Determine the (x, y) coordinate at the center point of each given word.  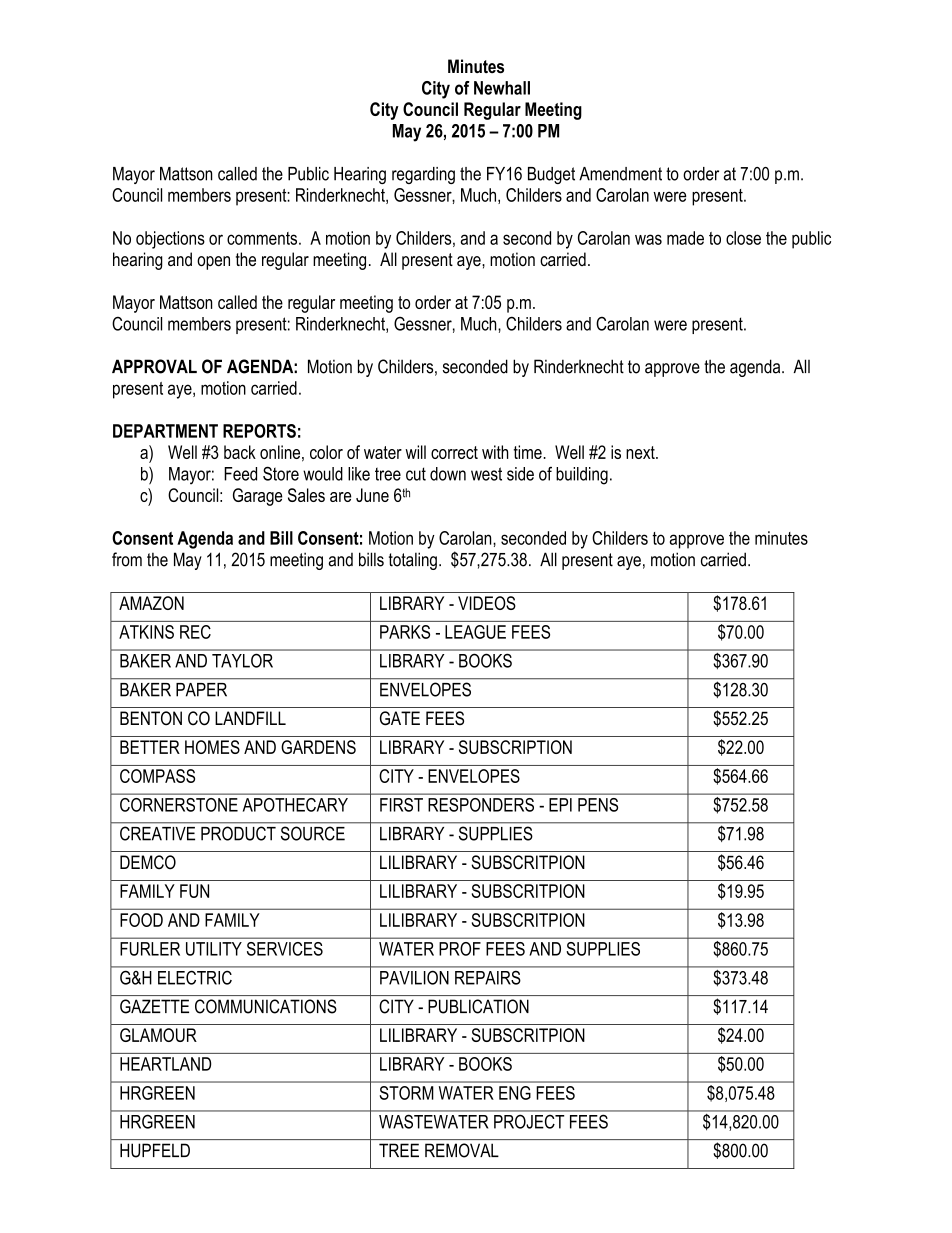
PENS (598, 805)
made (685, 238)
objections (170, 240)
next (641, 452)
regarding (423, 175)
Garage (257, 497)
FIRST (401, 805)
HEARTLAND (165, 1064)
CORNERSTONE (179, 805)
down (448, 474)
